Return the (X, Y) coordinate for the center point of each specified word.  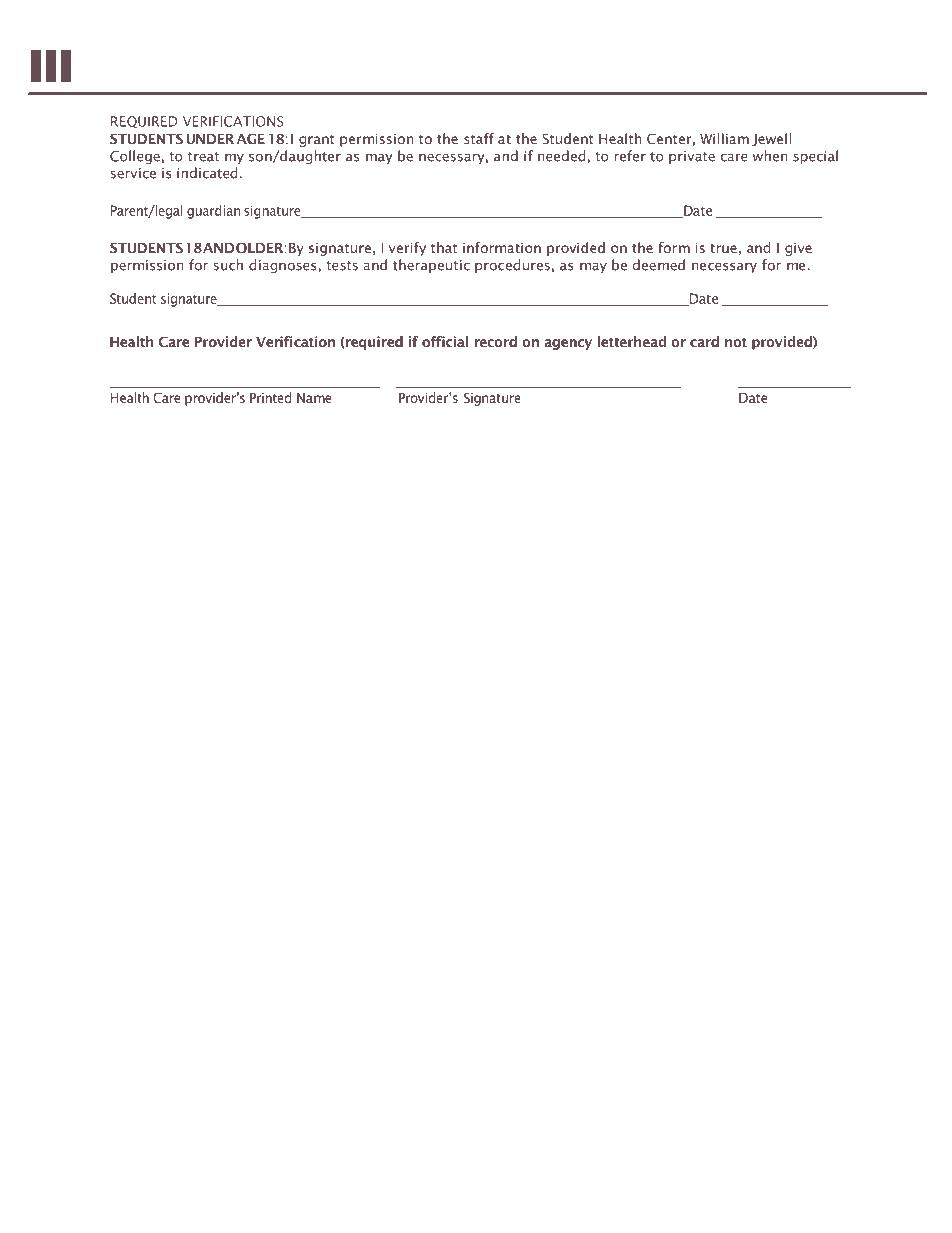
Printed (270, 397)
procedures (512, 266)
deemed (659, 265)
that (444, 247)
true (723, 248)
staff (479, 138)
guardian (213, 212)
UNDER (210, 139)
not (736, 342)
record (495, 341)
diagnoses (283, 266)
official (445, 341)
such (228, 265)
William (724, 138)
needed (562, 156)
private (692, 157)
